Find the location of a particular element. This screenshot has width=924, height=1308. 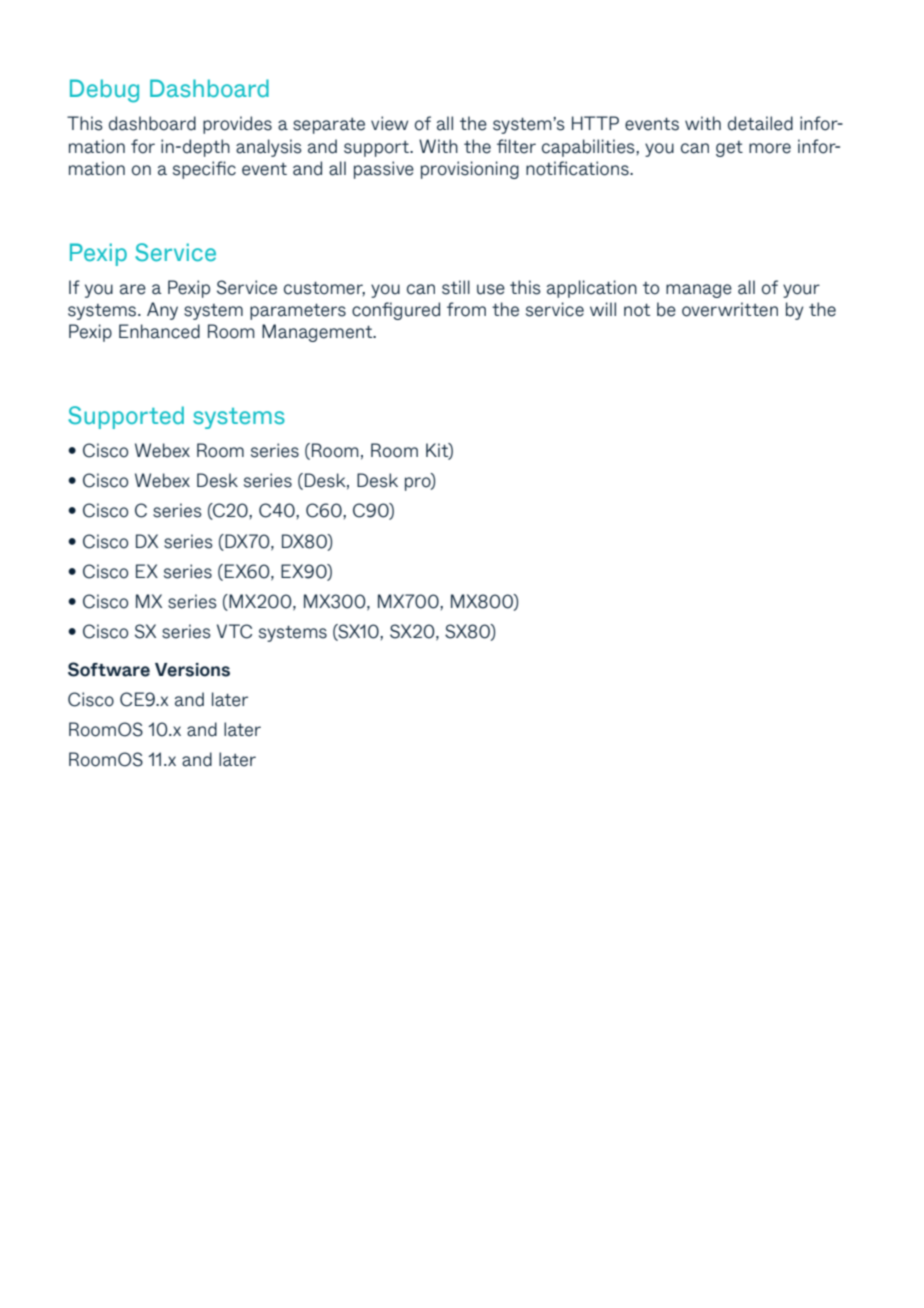

application is located at coordinates (592, 289).
